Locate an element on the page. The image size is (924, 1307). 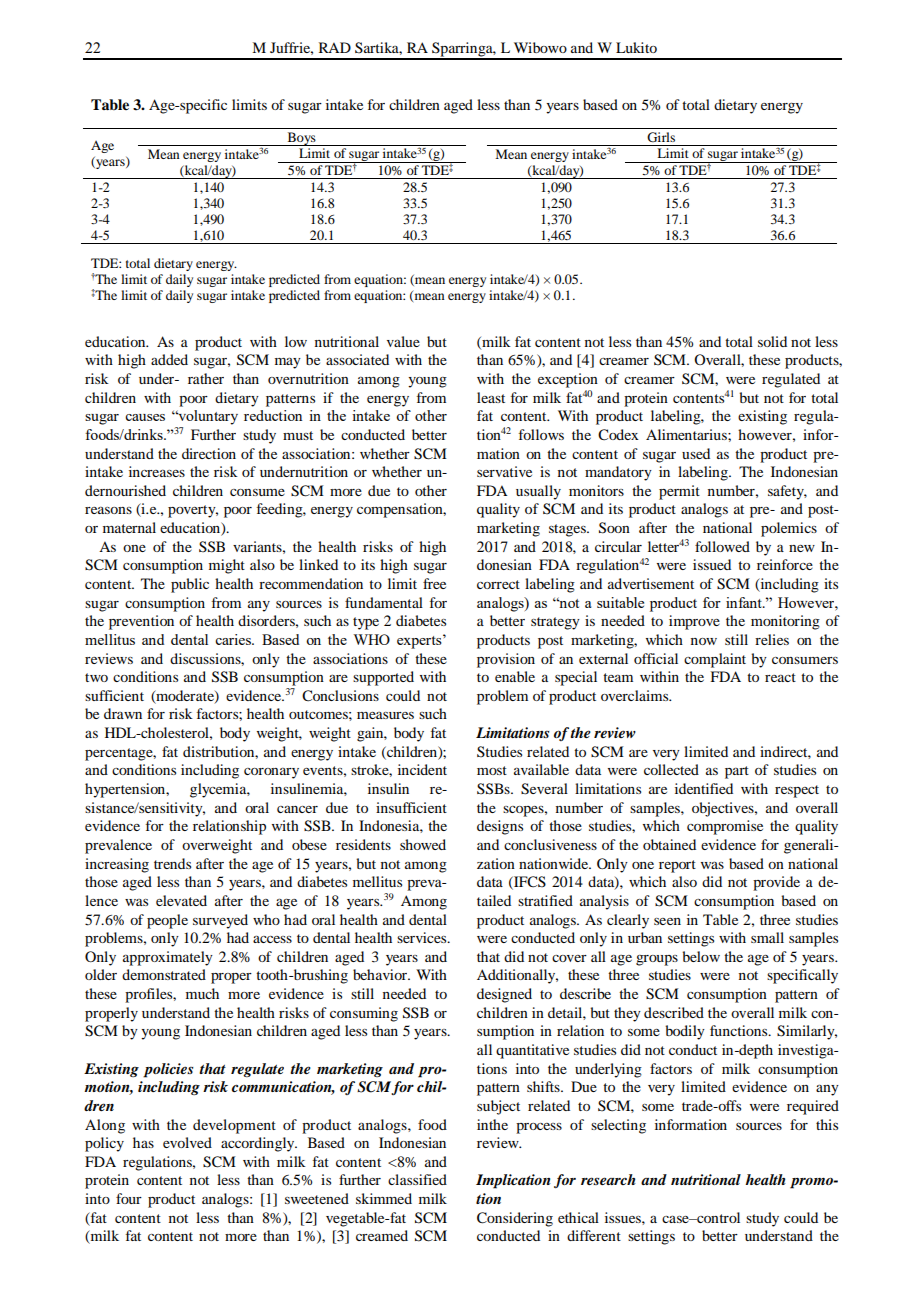
least is located at coordinates (491, 397).
